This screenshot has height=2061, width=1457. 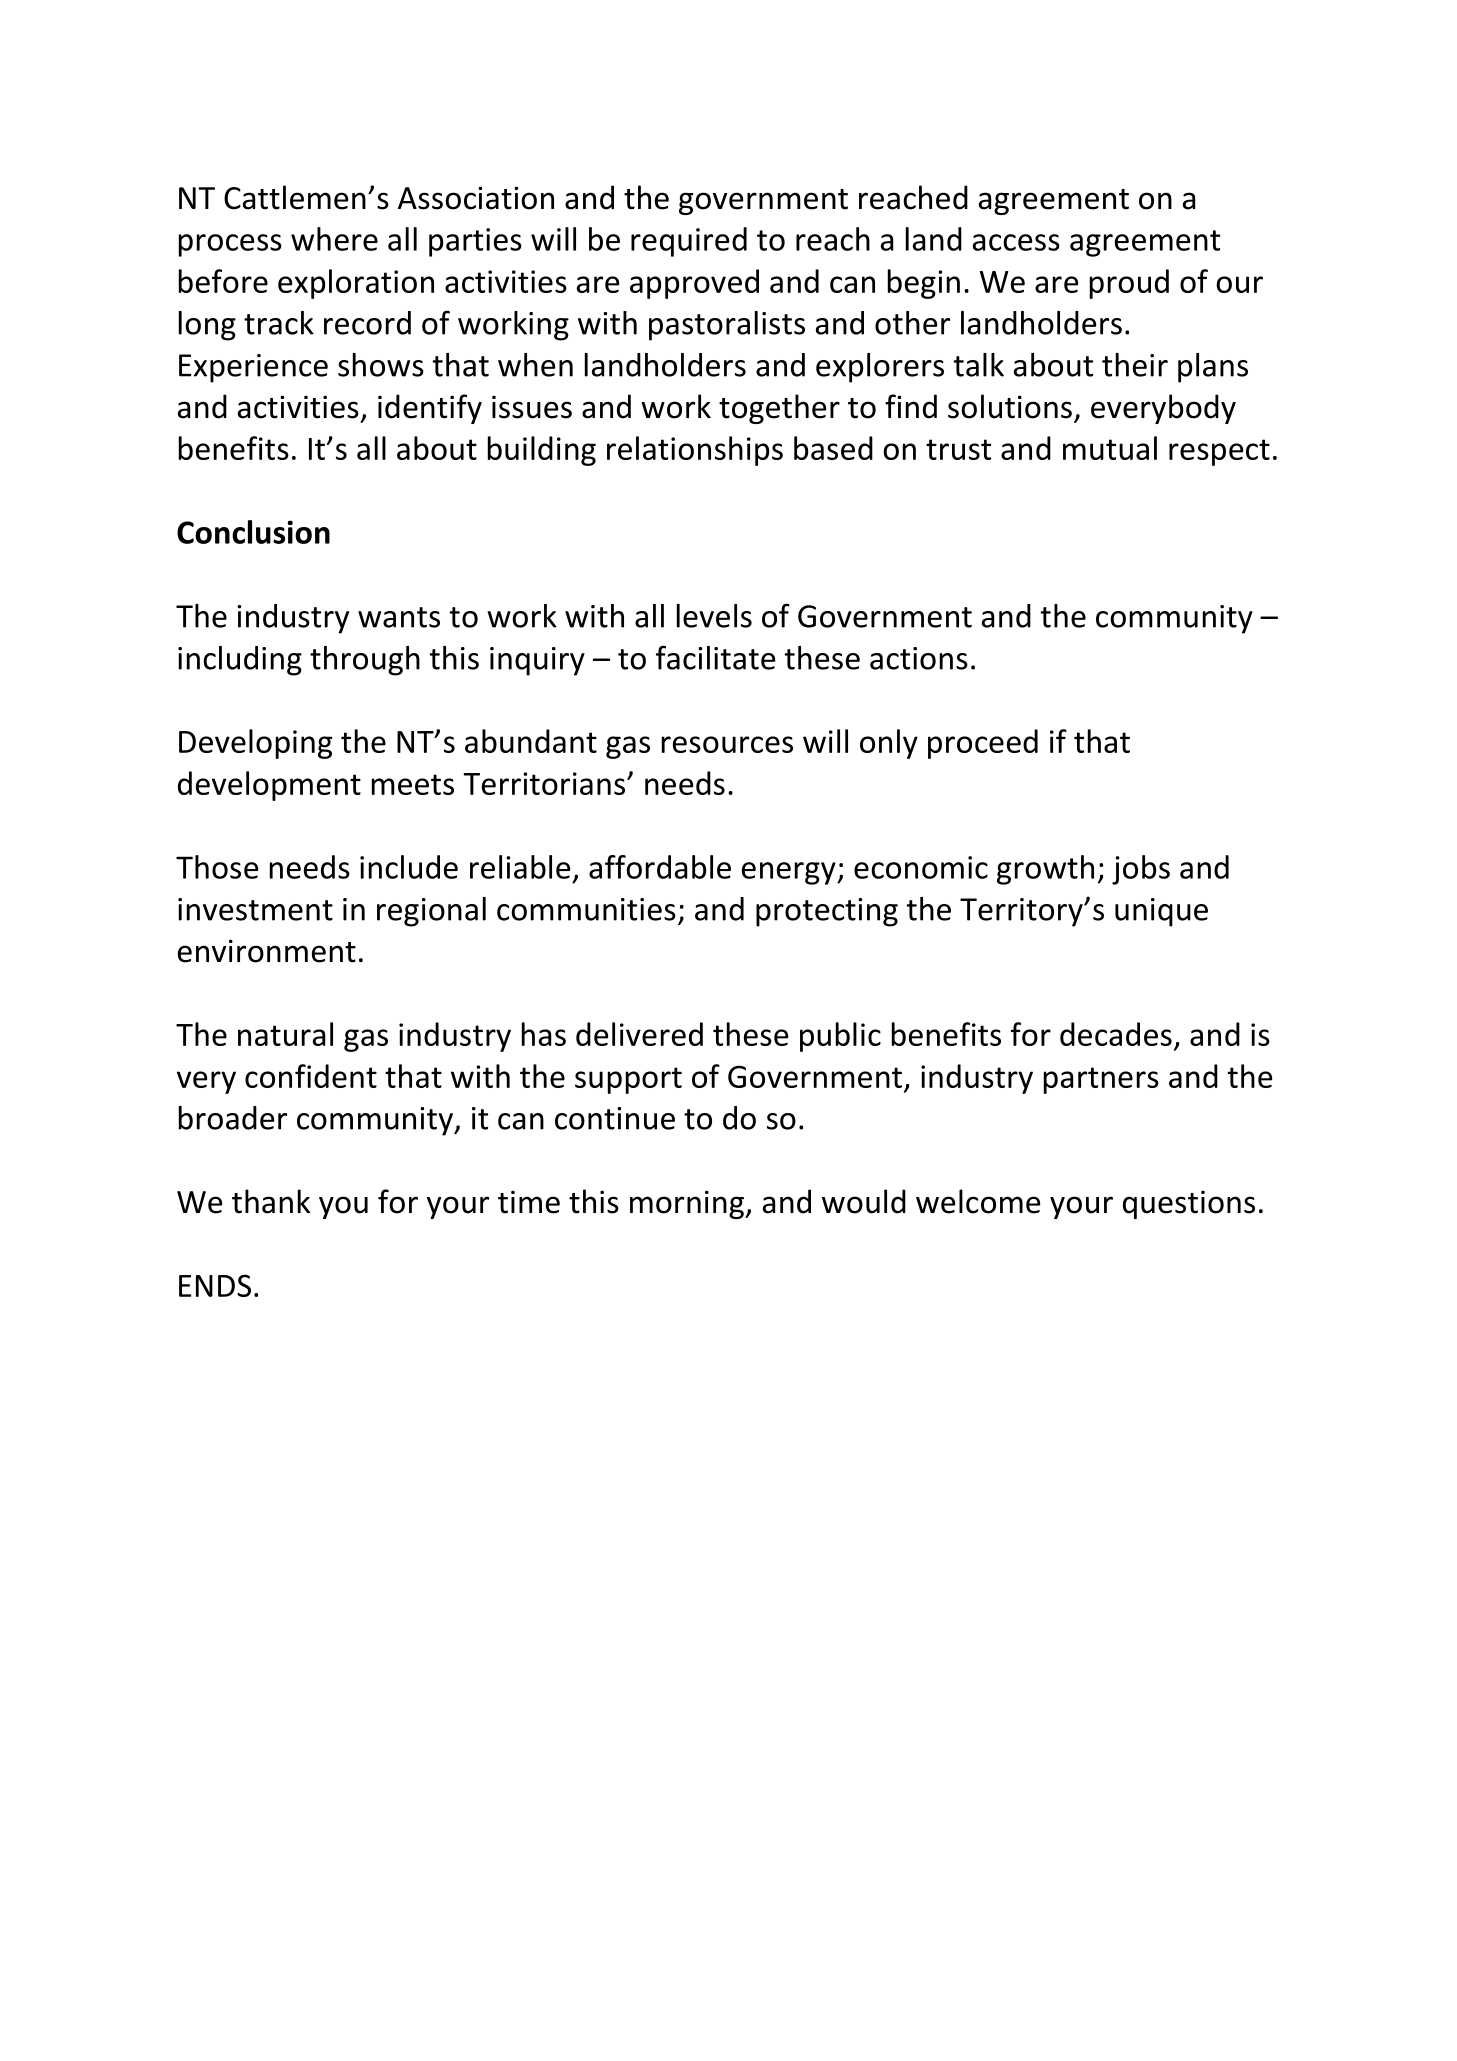 What do you see at coordinates (689, 242) in the screenshot?
I see `required` at bounding box center [689, 242].
